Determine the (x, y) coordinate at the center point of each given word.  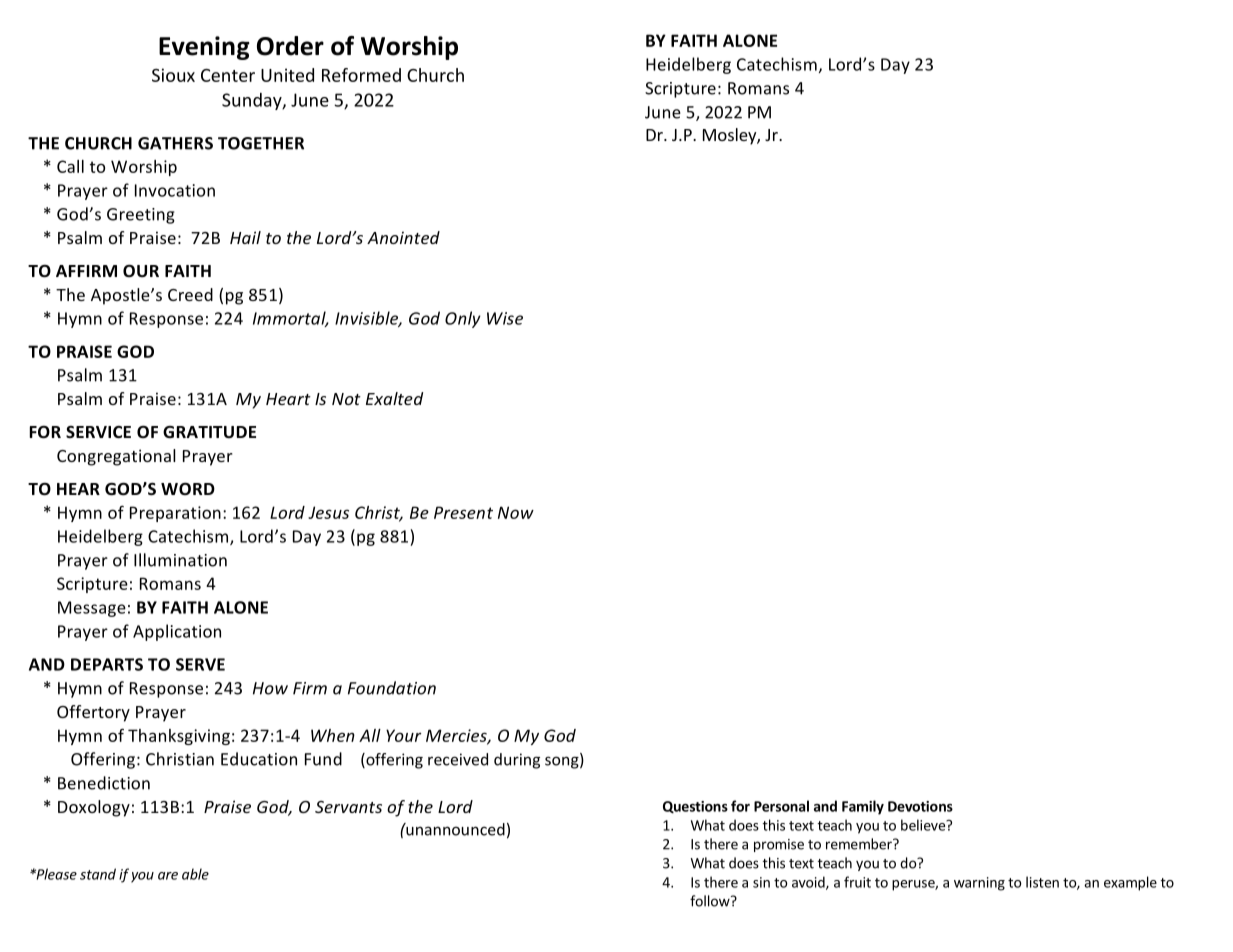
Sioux (173, 75)
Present (463, 512)
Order (290, 46)
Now (516, 512)
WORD (188, 488)
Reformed (361, 75)
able (195, 874)
